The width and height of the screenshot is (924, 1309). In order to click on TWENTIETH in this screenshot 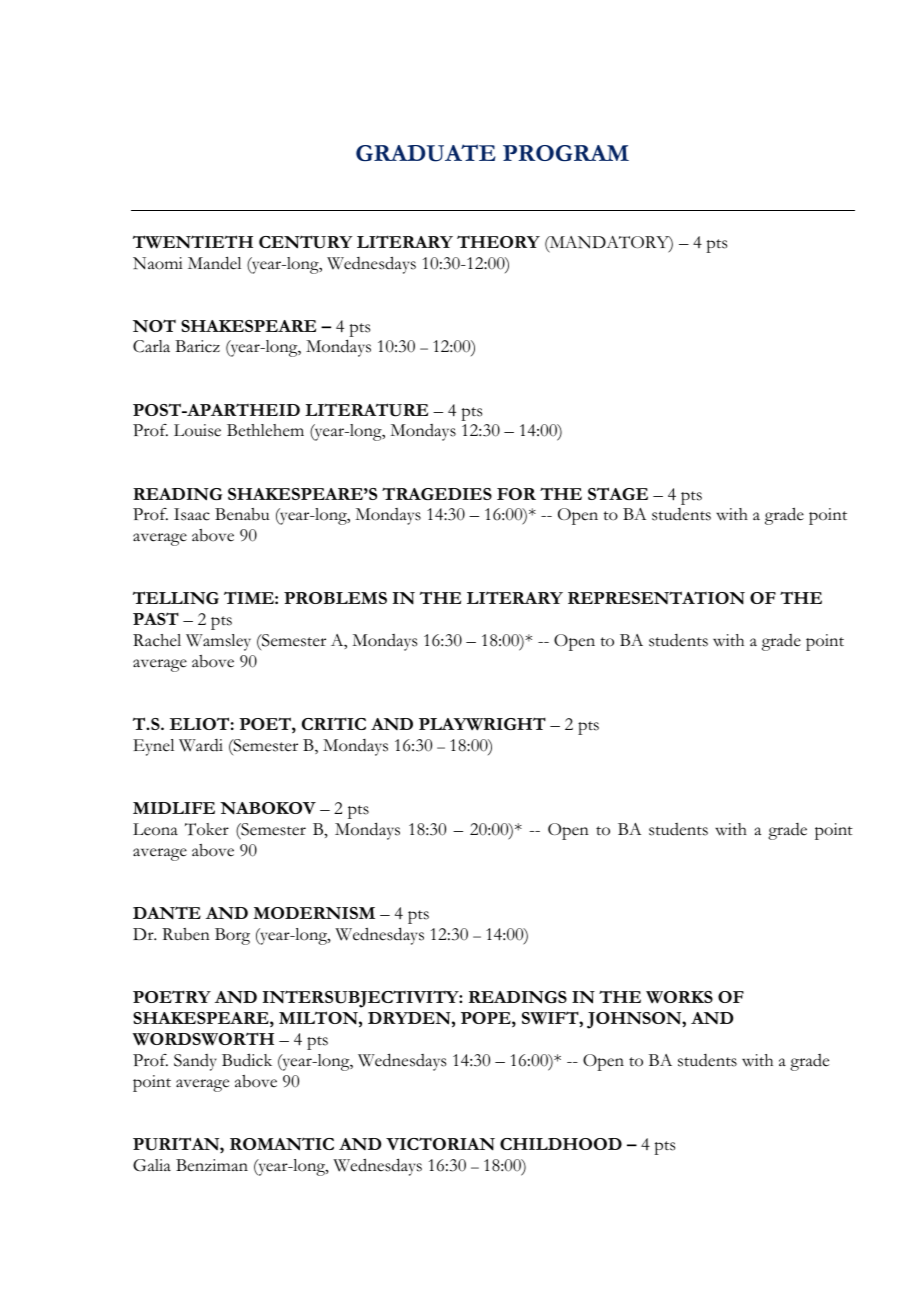, I will do `click(193, 242)`.
